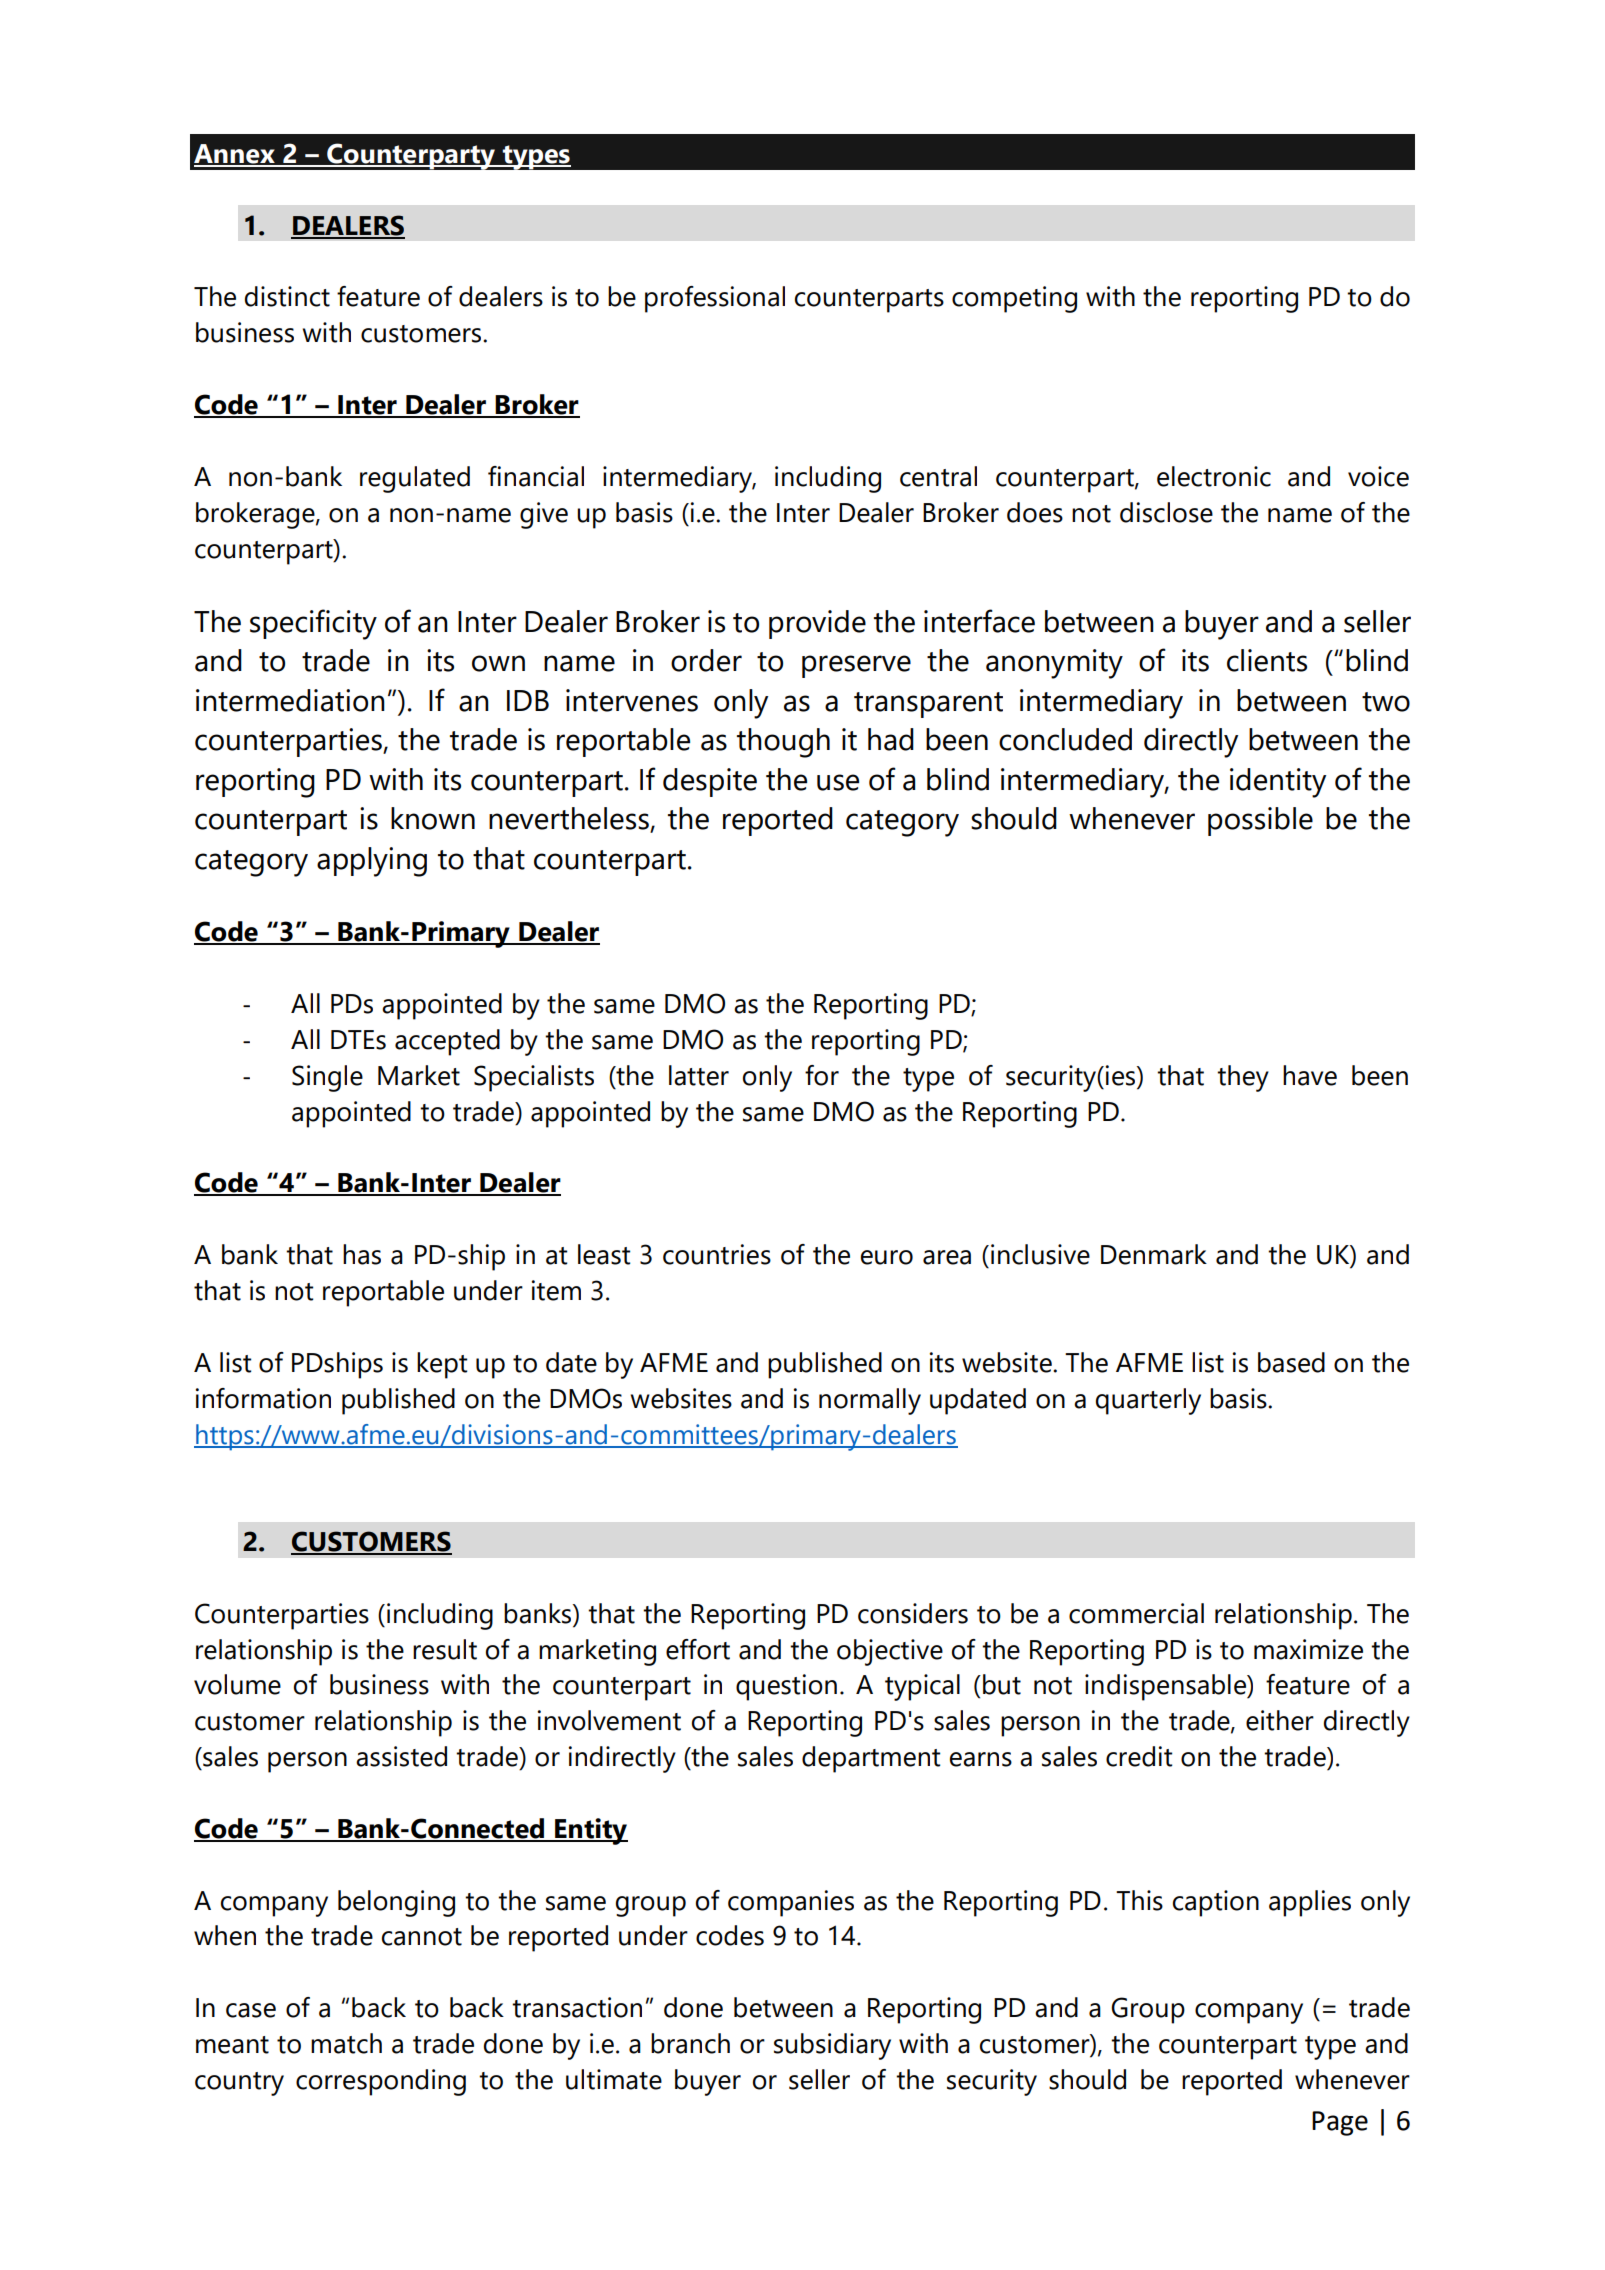 This screenshot has width=1605, height=2270. What do you see at coordinates (1243, 1078) in the screenshot?
I see `they` at bounding box center [1243, 1078].
